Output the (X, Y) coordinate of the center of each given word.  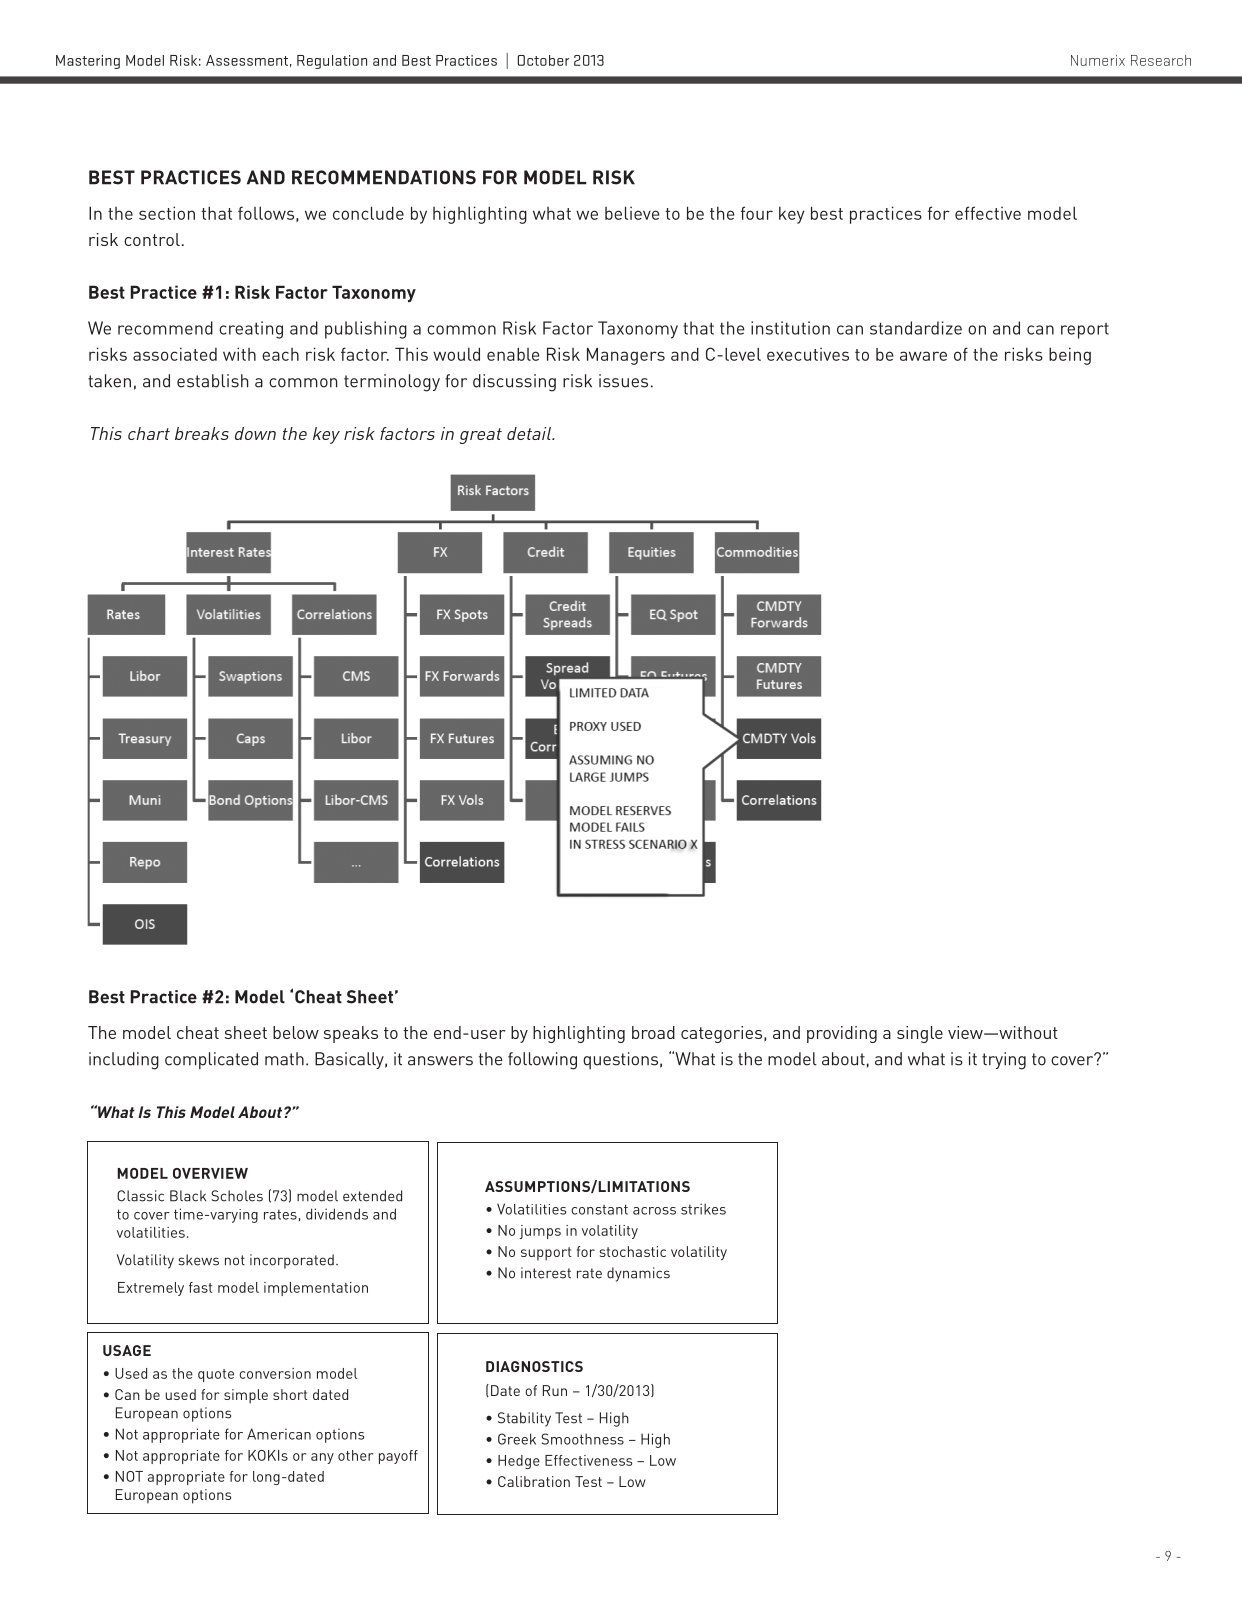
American (279, 1434)
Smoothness (582, 1439)
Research (1161, 60)
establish (212, 381)
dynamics (638, 1274)
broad (653, 1032)
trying (1004, 1061)
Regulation (332, 62)
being (1070, 356)
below (296, 1032)
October (543, 60)
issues (623, 381)
